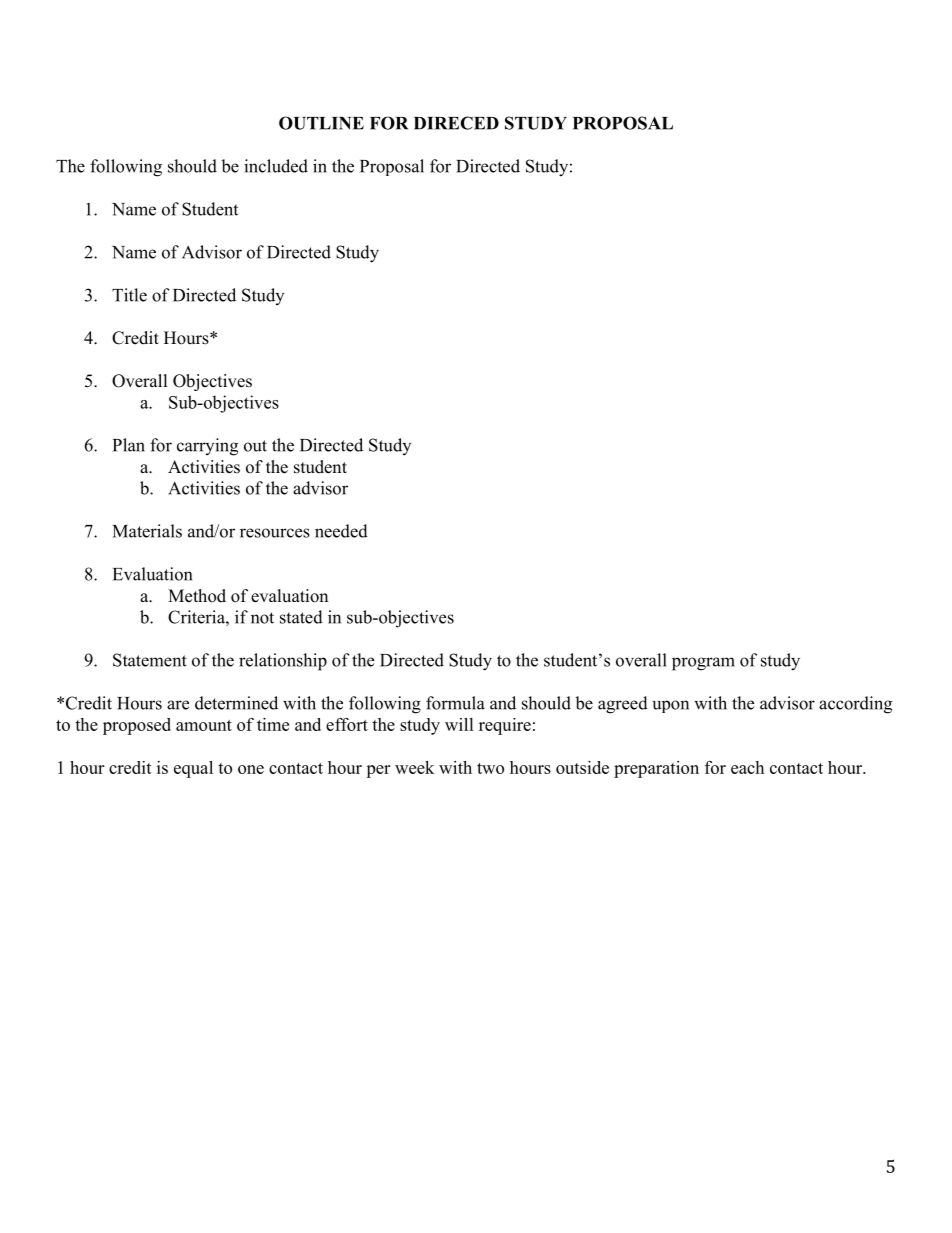  I want to click on included, so click(276, 166).
